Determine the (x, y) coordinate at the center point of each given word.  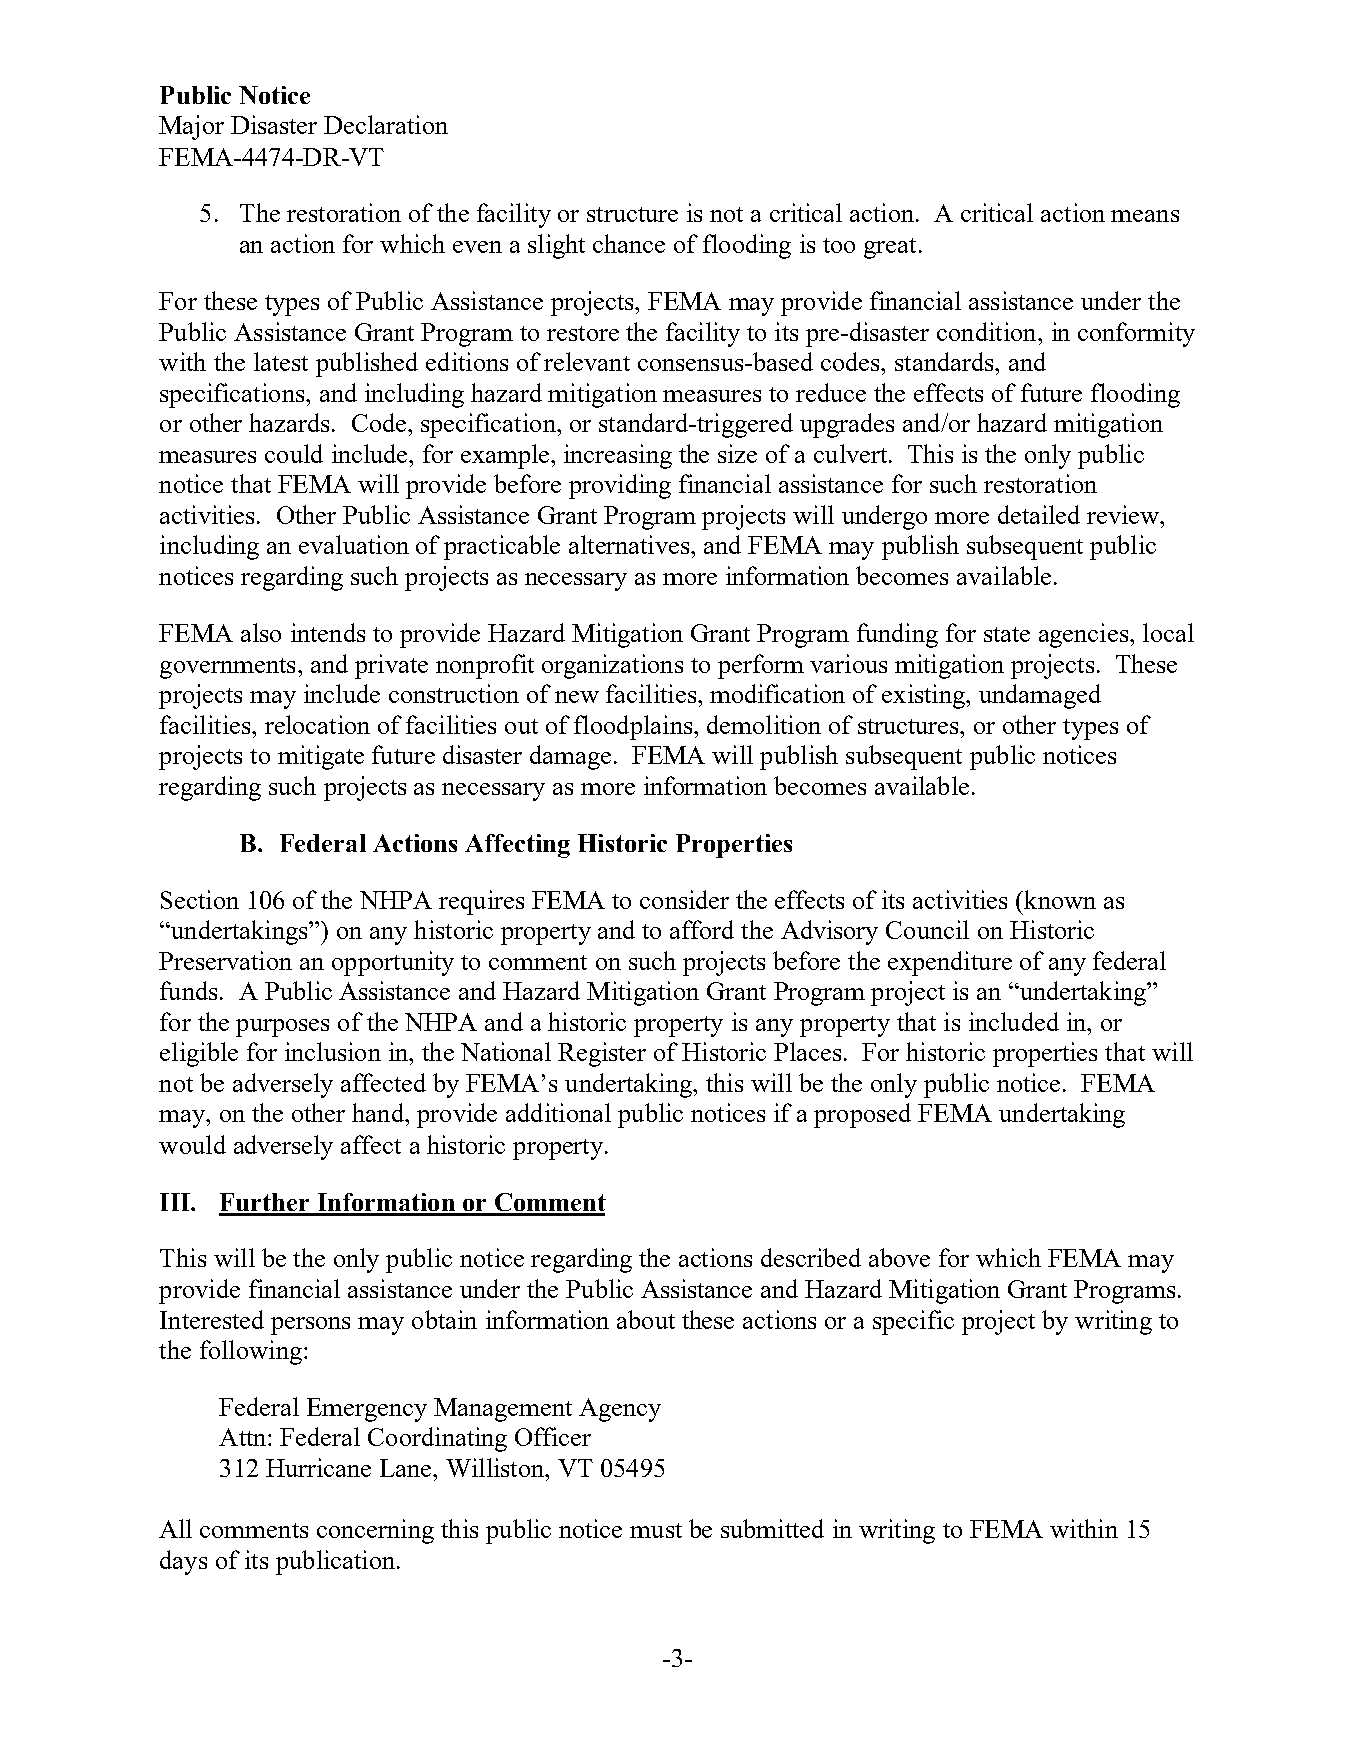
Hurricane (318, 1467)
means (1145, 216)
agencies (1083, 635)
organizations (612, 666)
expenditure (950, 963)
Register (602, 1054)
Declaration (386, 124)
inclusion (333, 1051)
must (656, 1530)
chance (629, 243)
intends (328, 632)
